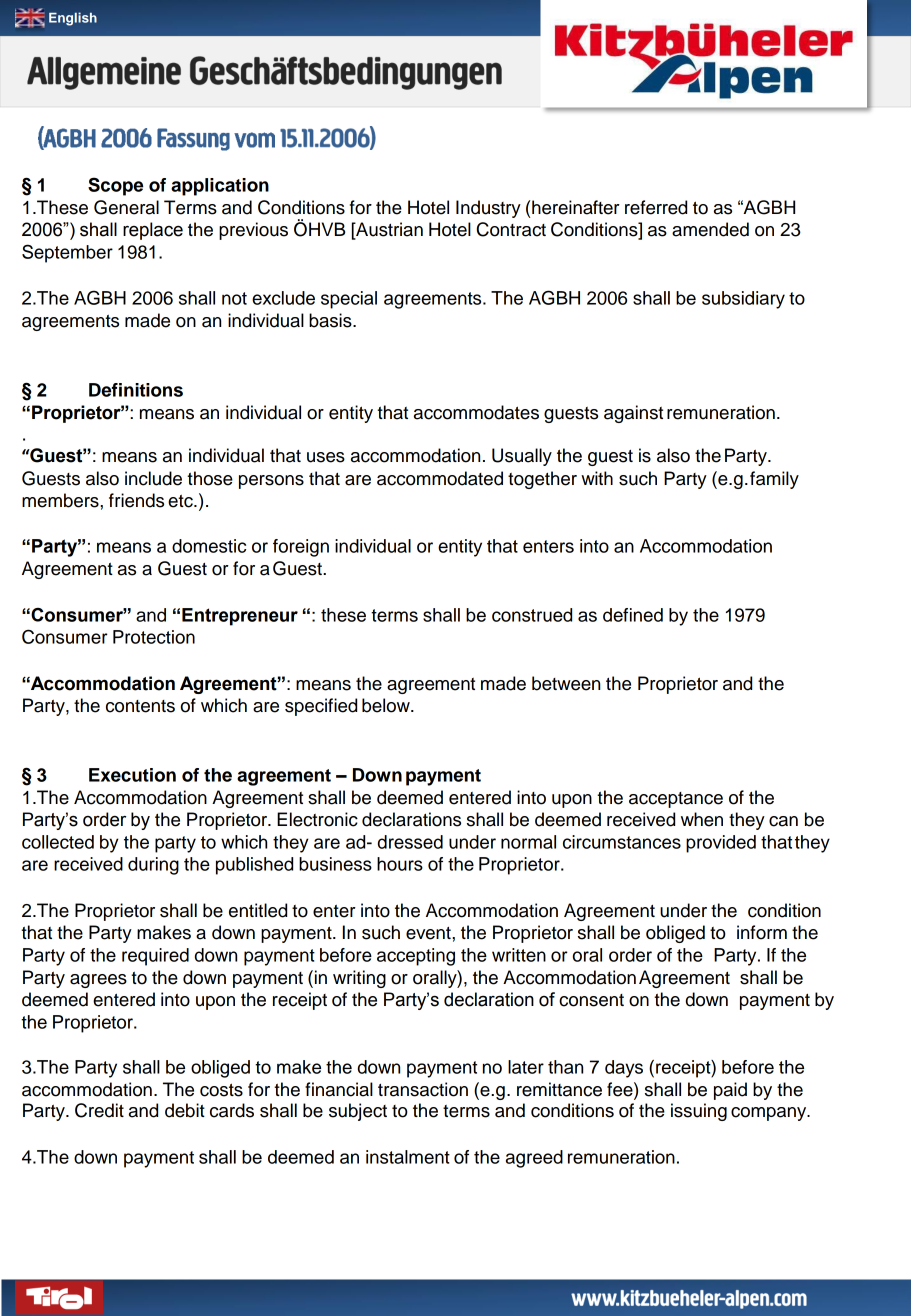  Describe the element at coordinates (699, 1112) in the page. I see `issuing` at that location.
